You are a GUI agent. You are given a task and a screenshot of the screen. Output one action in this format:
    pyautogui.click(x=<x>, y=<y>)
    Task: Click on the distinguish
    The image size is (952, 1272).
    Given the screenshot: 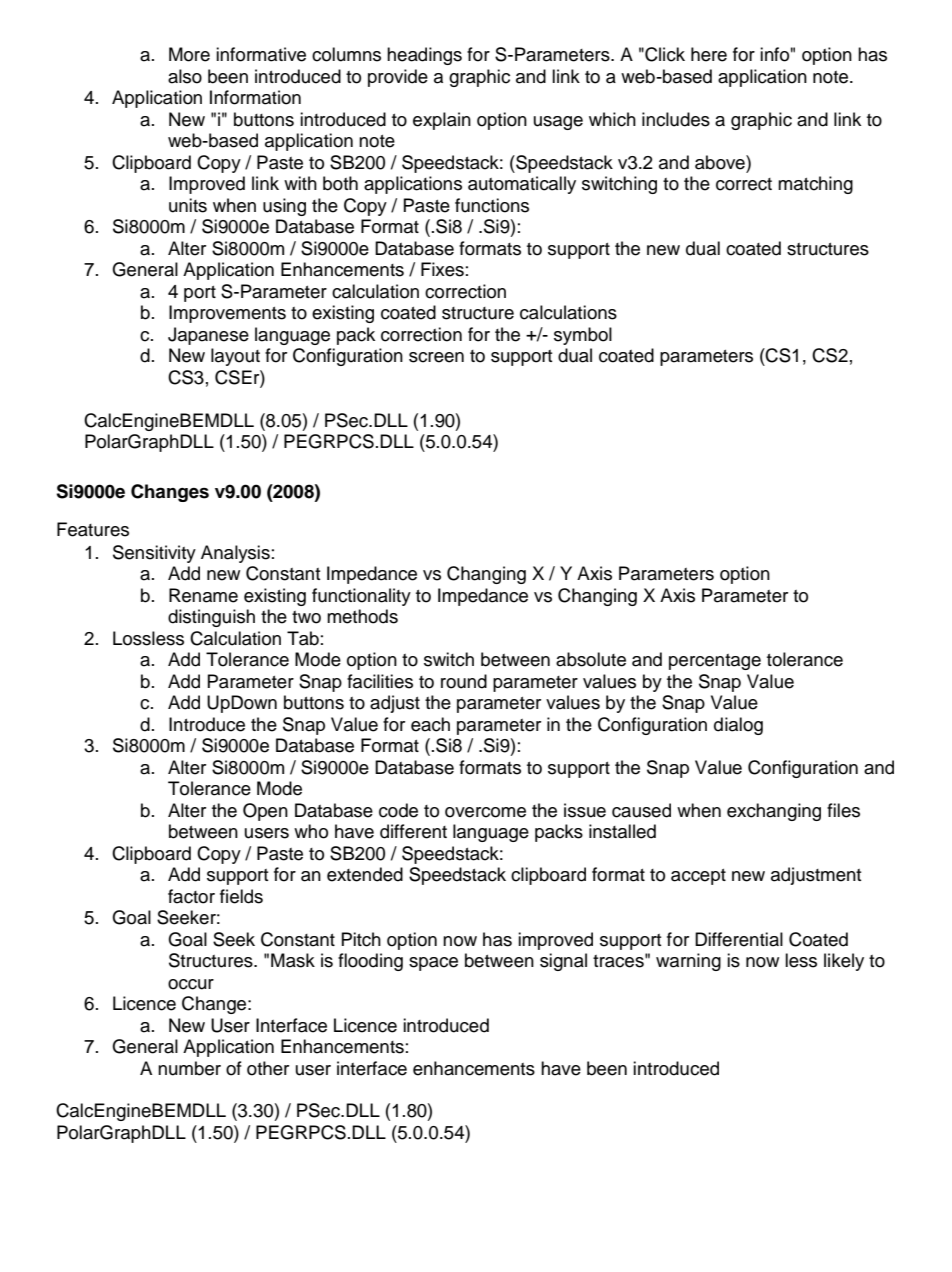 What is the action you would take?
    pyautogui.click(x=211, y=618)
